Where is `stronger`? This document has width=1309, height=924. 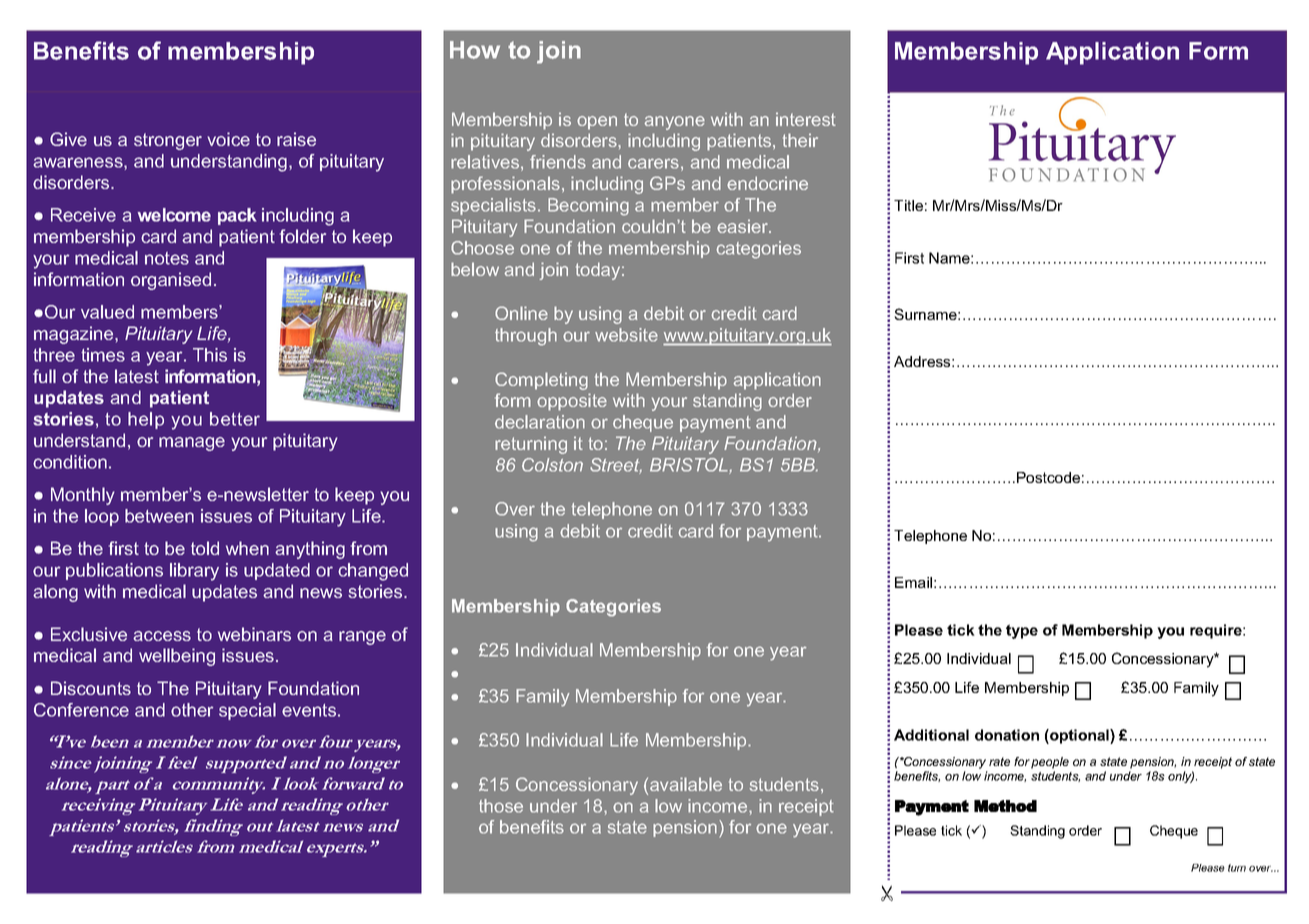
stronger is located at coordinates (168, 141).
